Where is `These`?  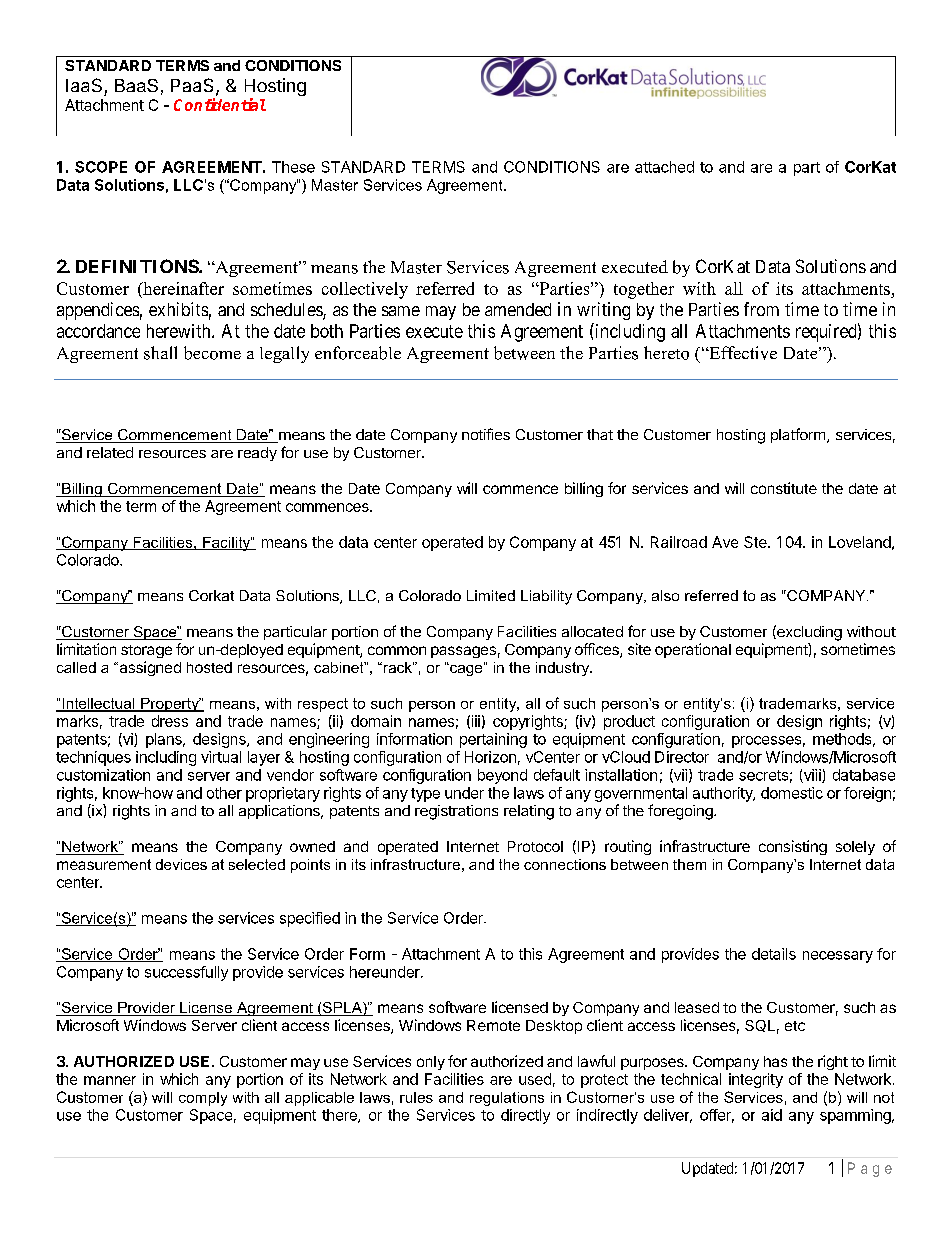
These is located at coordinates (293, 167).
